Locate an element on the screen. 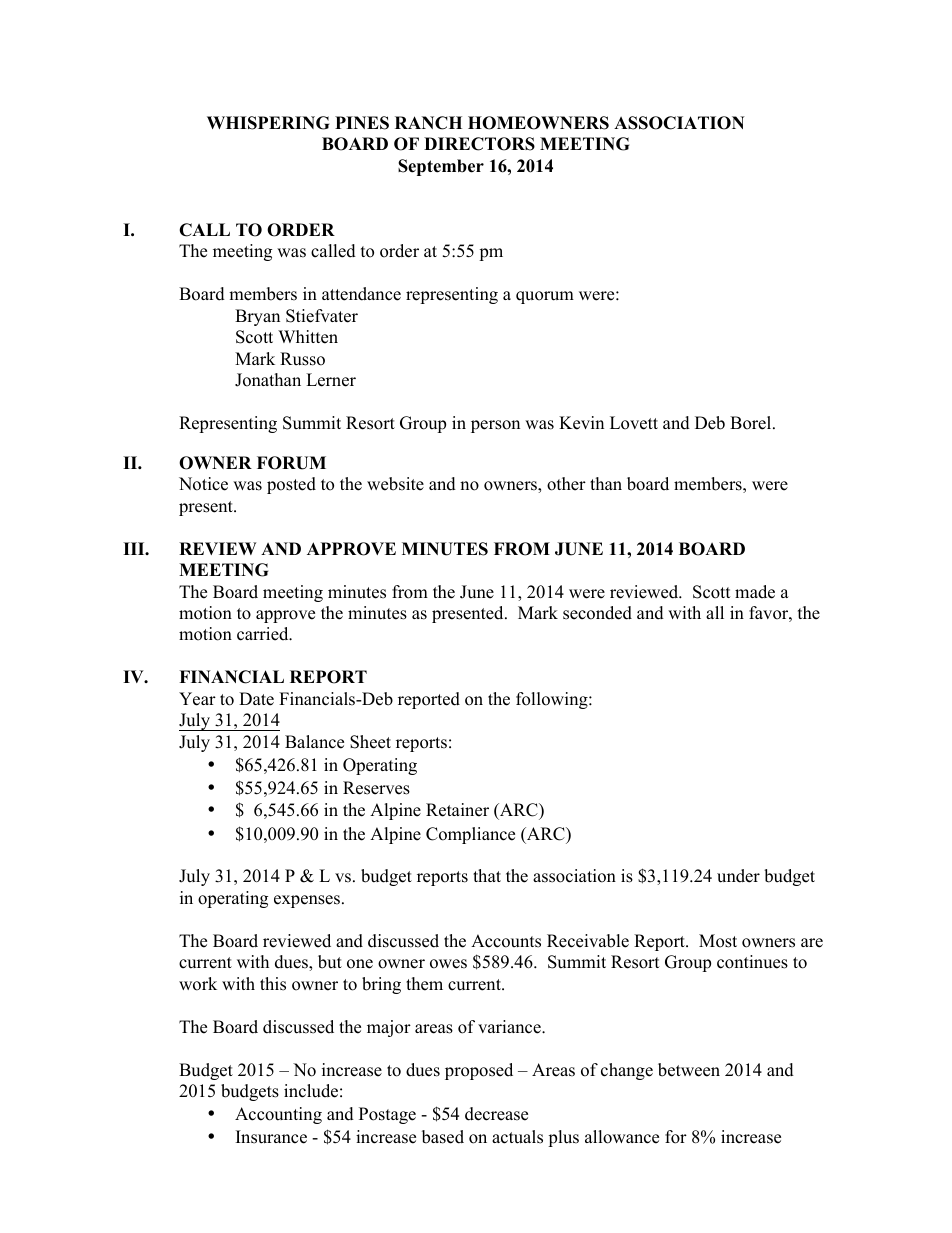 Image resolution: width=952 pixels, height=1233 pixels. between is located at coordinates (689, 1070).
